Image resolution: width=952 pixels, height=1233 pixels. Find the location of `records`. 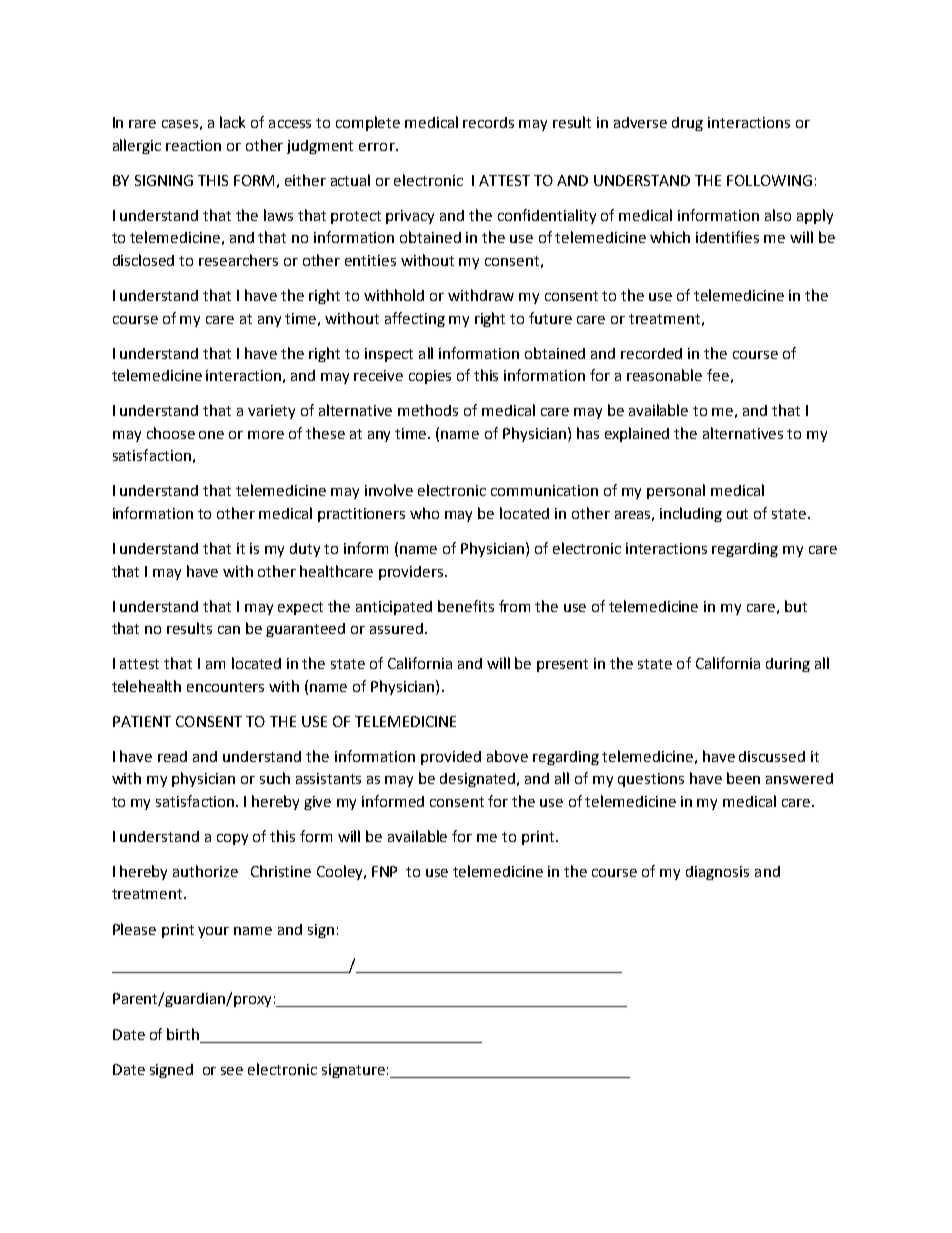

records is located at coordinates (488, 122).
